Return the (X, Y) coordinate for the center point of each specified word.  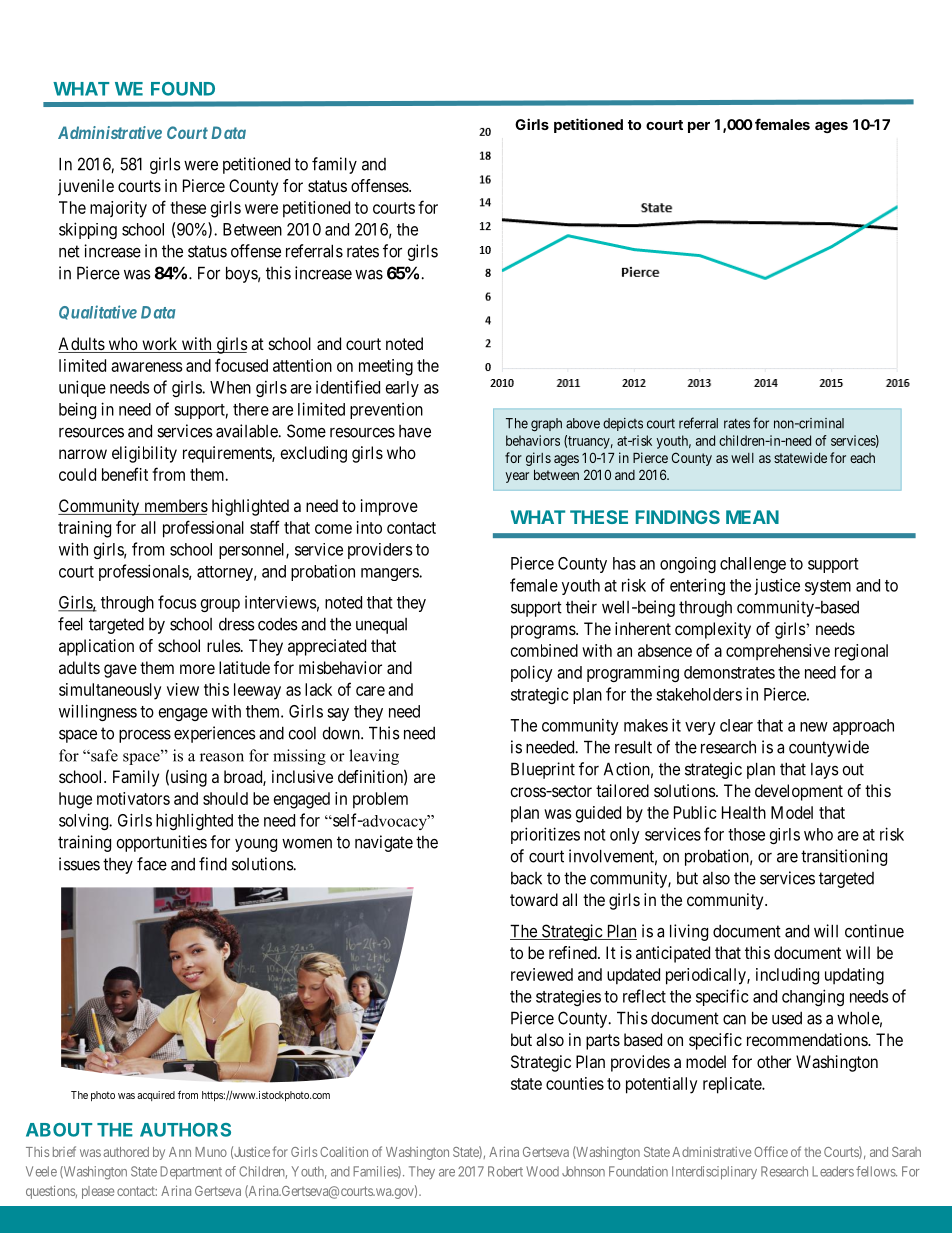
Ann (180, 1152)
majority (118, 209)
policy (532, 673)
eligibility (144, 454)
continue (874, 931)
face (152, 864)
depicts (623, 424)
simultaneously (110, 691)
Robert (505, 1171)
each (862, 458)
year (517, 477)
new (814, 727)
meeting (386, 367)
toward (534, 899)
